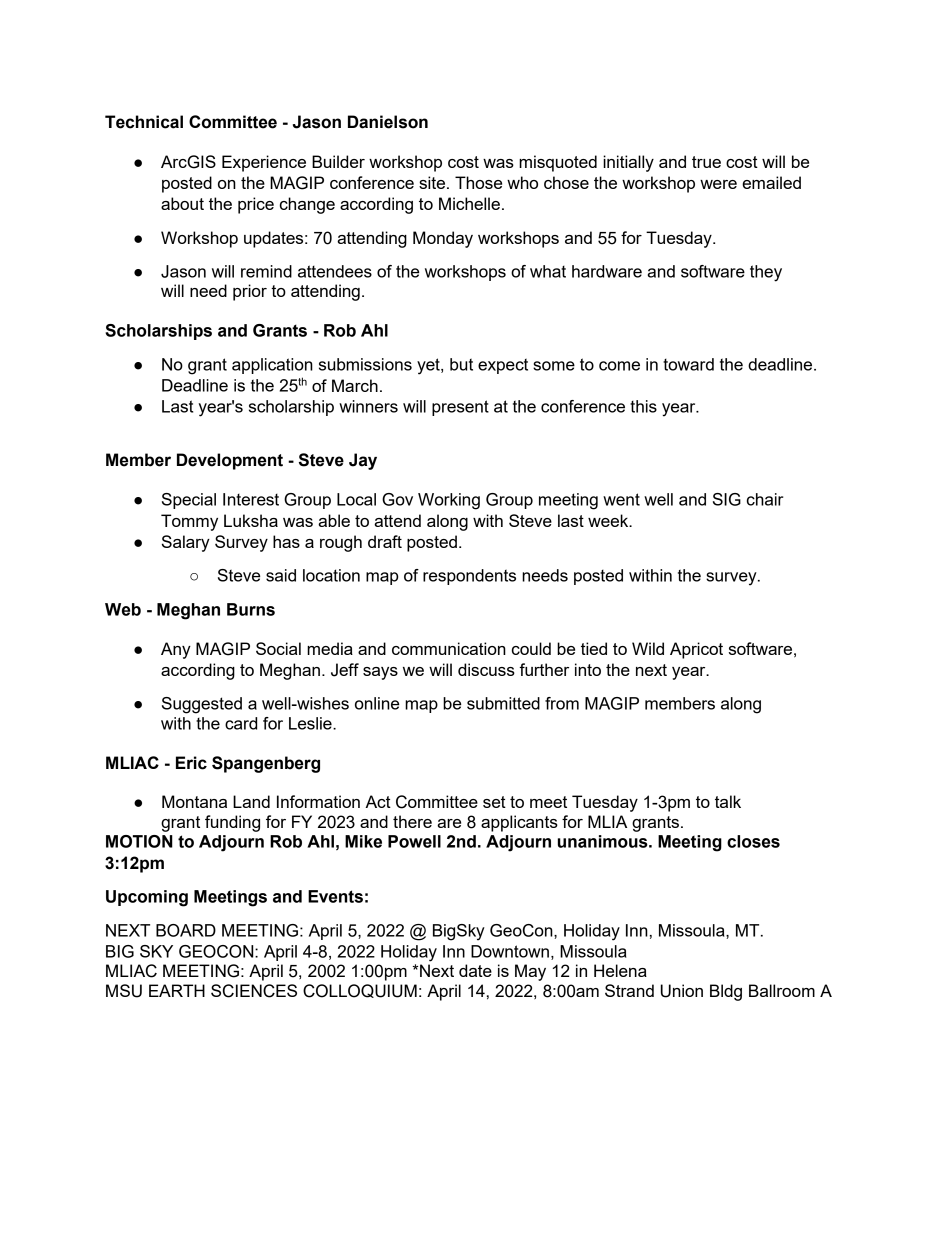 This screenshot has width=952, height=1233. I want to click on site, so click(433, 182).
